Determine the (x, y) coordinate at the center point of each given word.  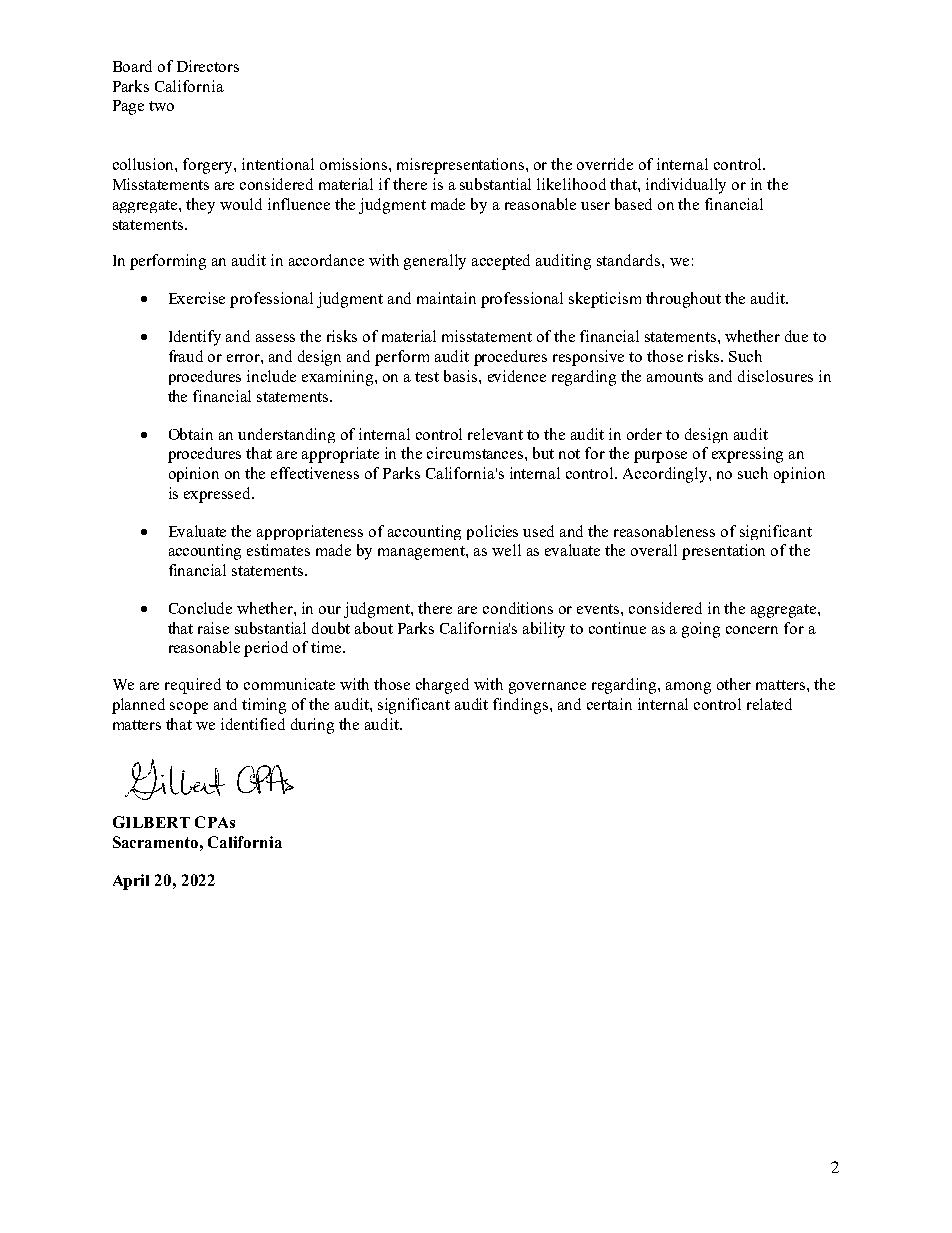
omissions (355, 164)
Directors (208, 66)
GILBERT (151, 822)
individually (686, 186)
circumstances (476, 453)
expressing (747, 455)
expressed (219, 495)
